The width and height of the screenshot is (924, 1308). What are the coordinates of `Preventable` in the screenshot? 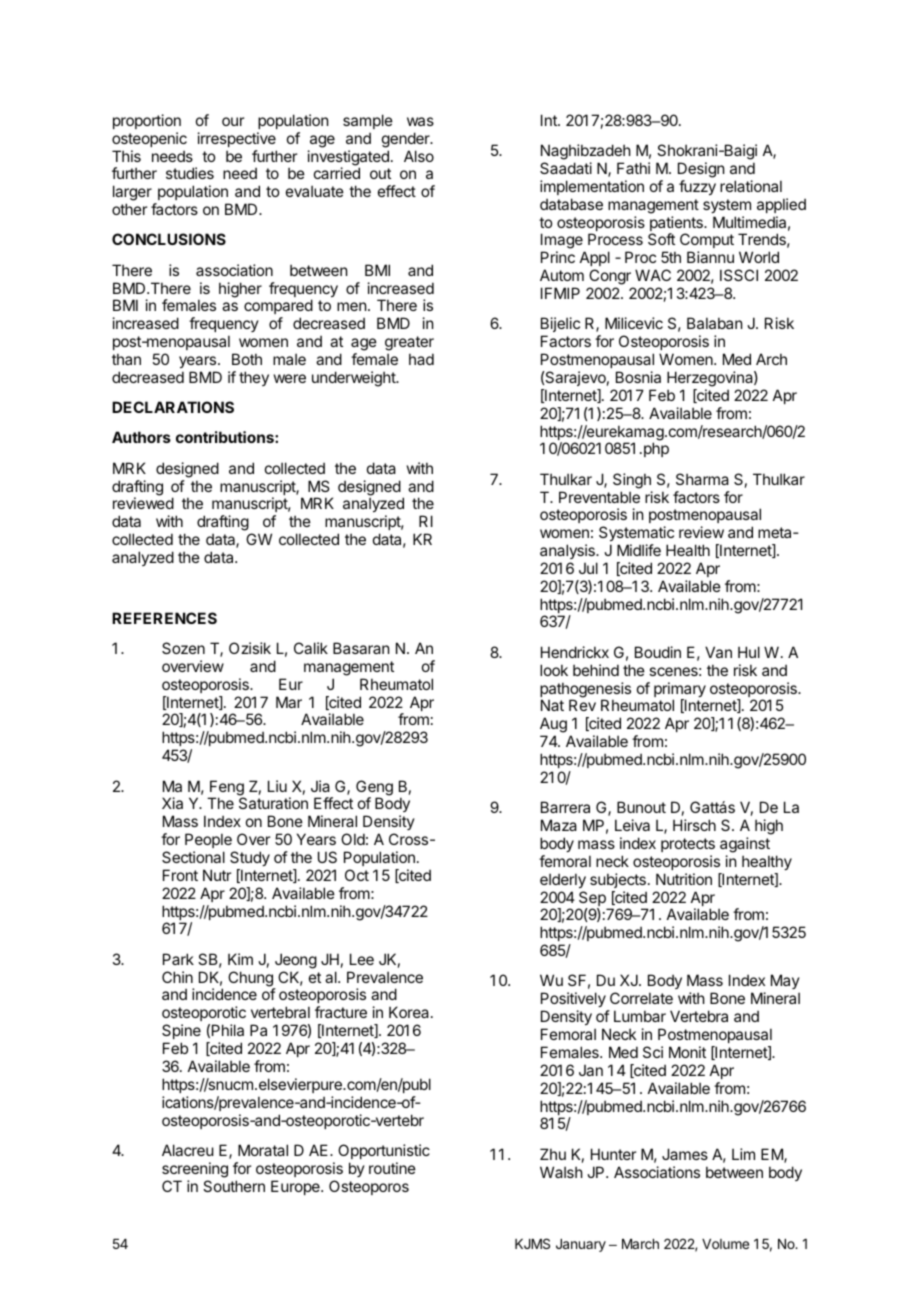 It's located at (599, 497).
